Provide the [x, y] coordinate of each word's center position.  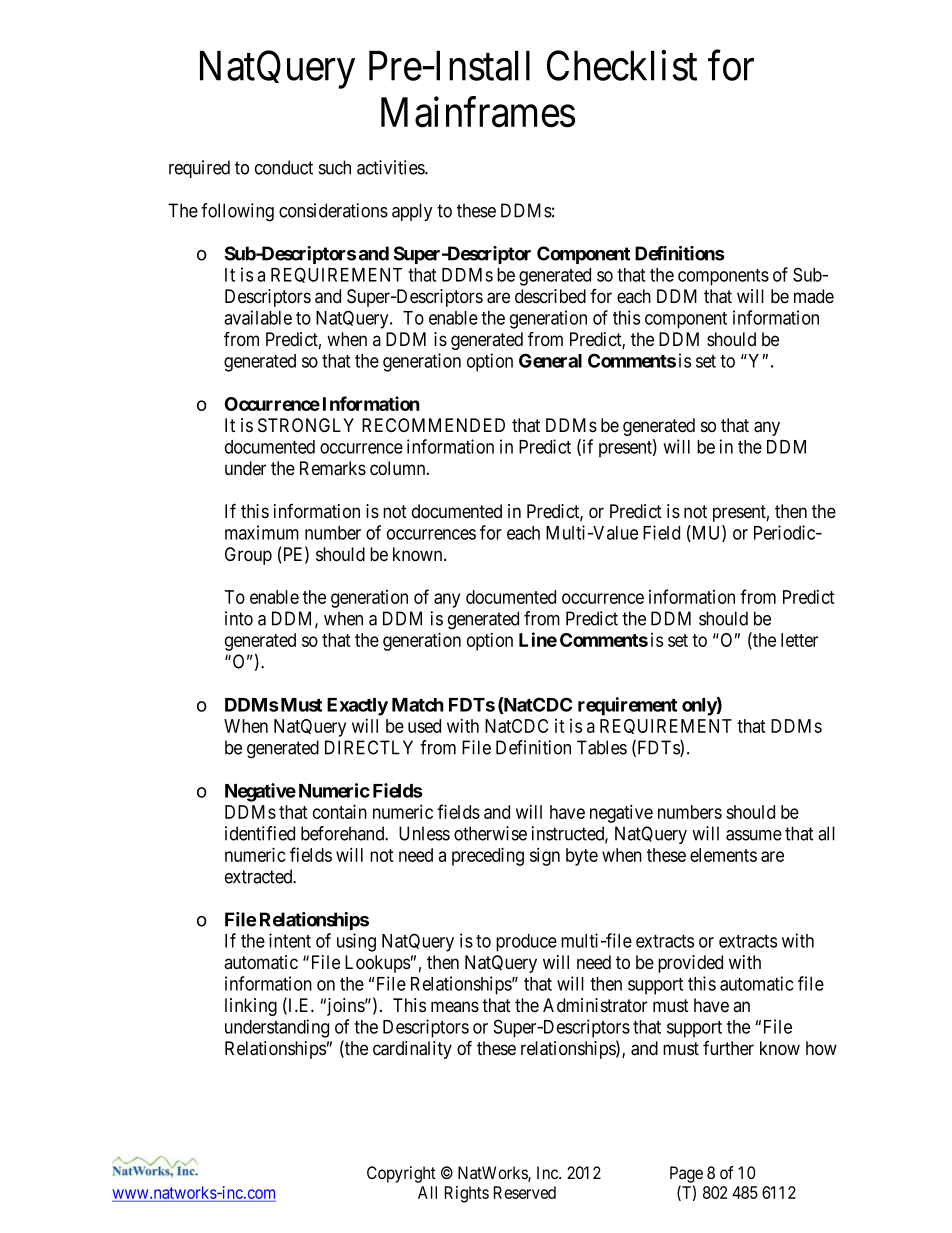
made [814, 296]
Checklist [622, 65]
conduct [284, 167]
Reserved [525, 1192]
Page [686, 1174]
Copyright [401, 1174]
